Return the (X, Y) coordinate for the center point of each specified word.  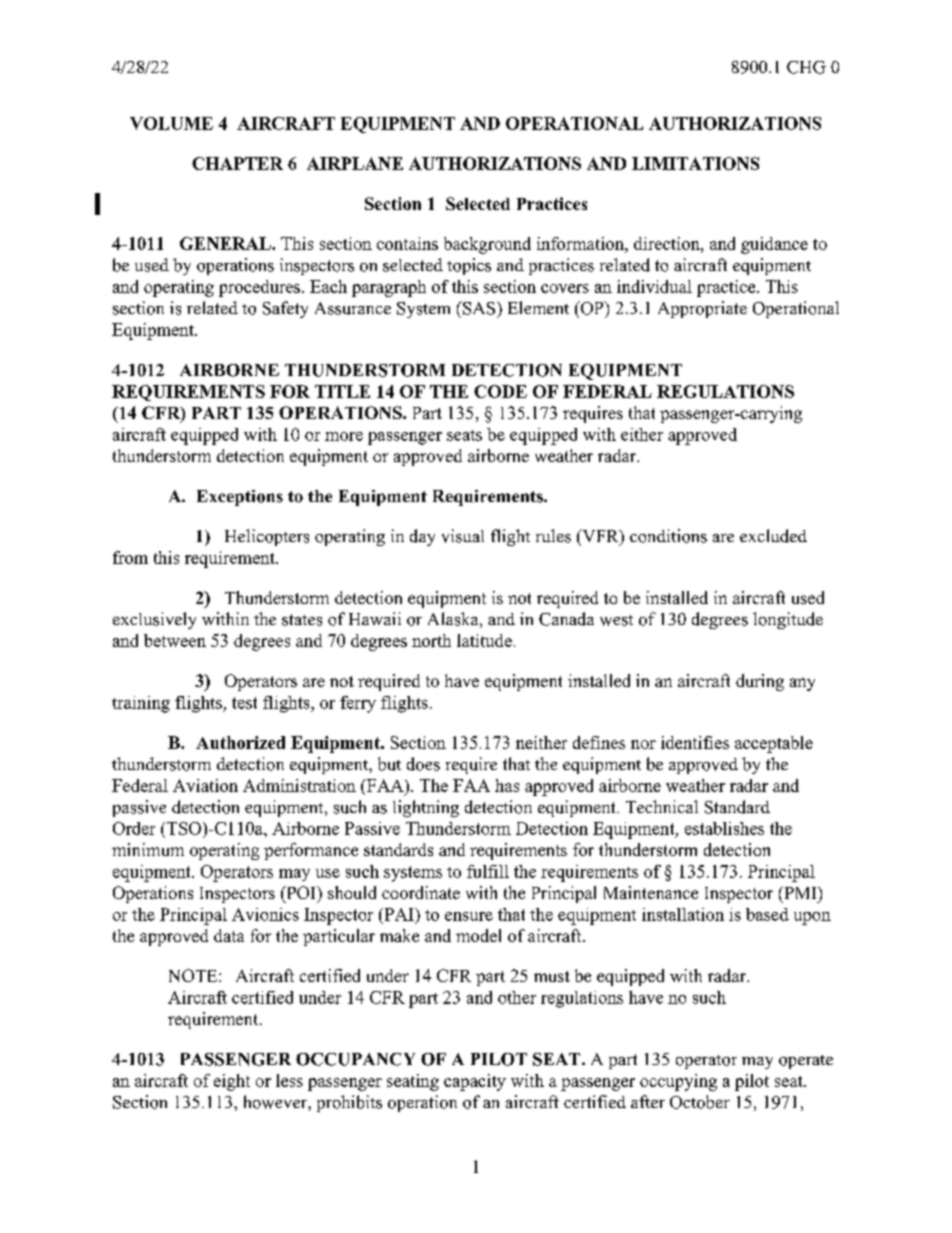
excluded (773, 536)
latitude (484, 640)
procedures (259, 288)
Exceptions (240, 498)
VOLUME (171, 123)
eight (232, 1082)
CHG (806, 67)
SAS (479, 308)
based (767, 914)
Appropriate (702, 309)
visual (463, 536)
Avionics (265, 914)
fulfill (488, 871)
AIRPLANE (355, 163)
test (244, 703)
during (760, 682)
